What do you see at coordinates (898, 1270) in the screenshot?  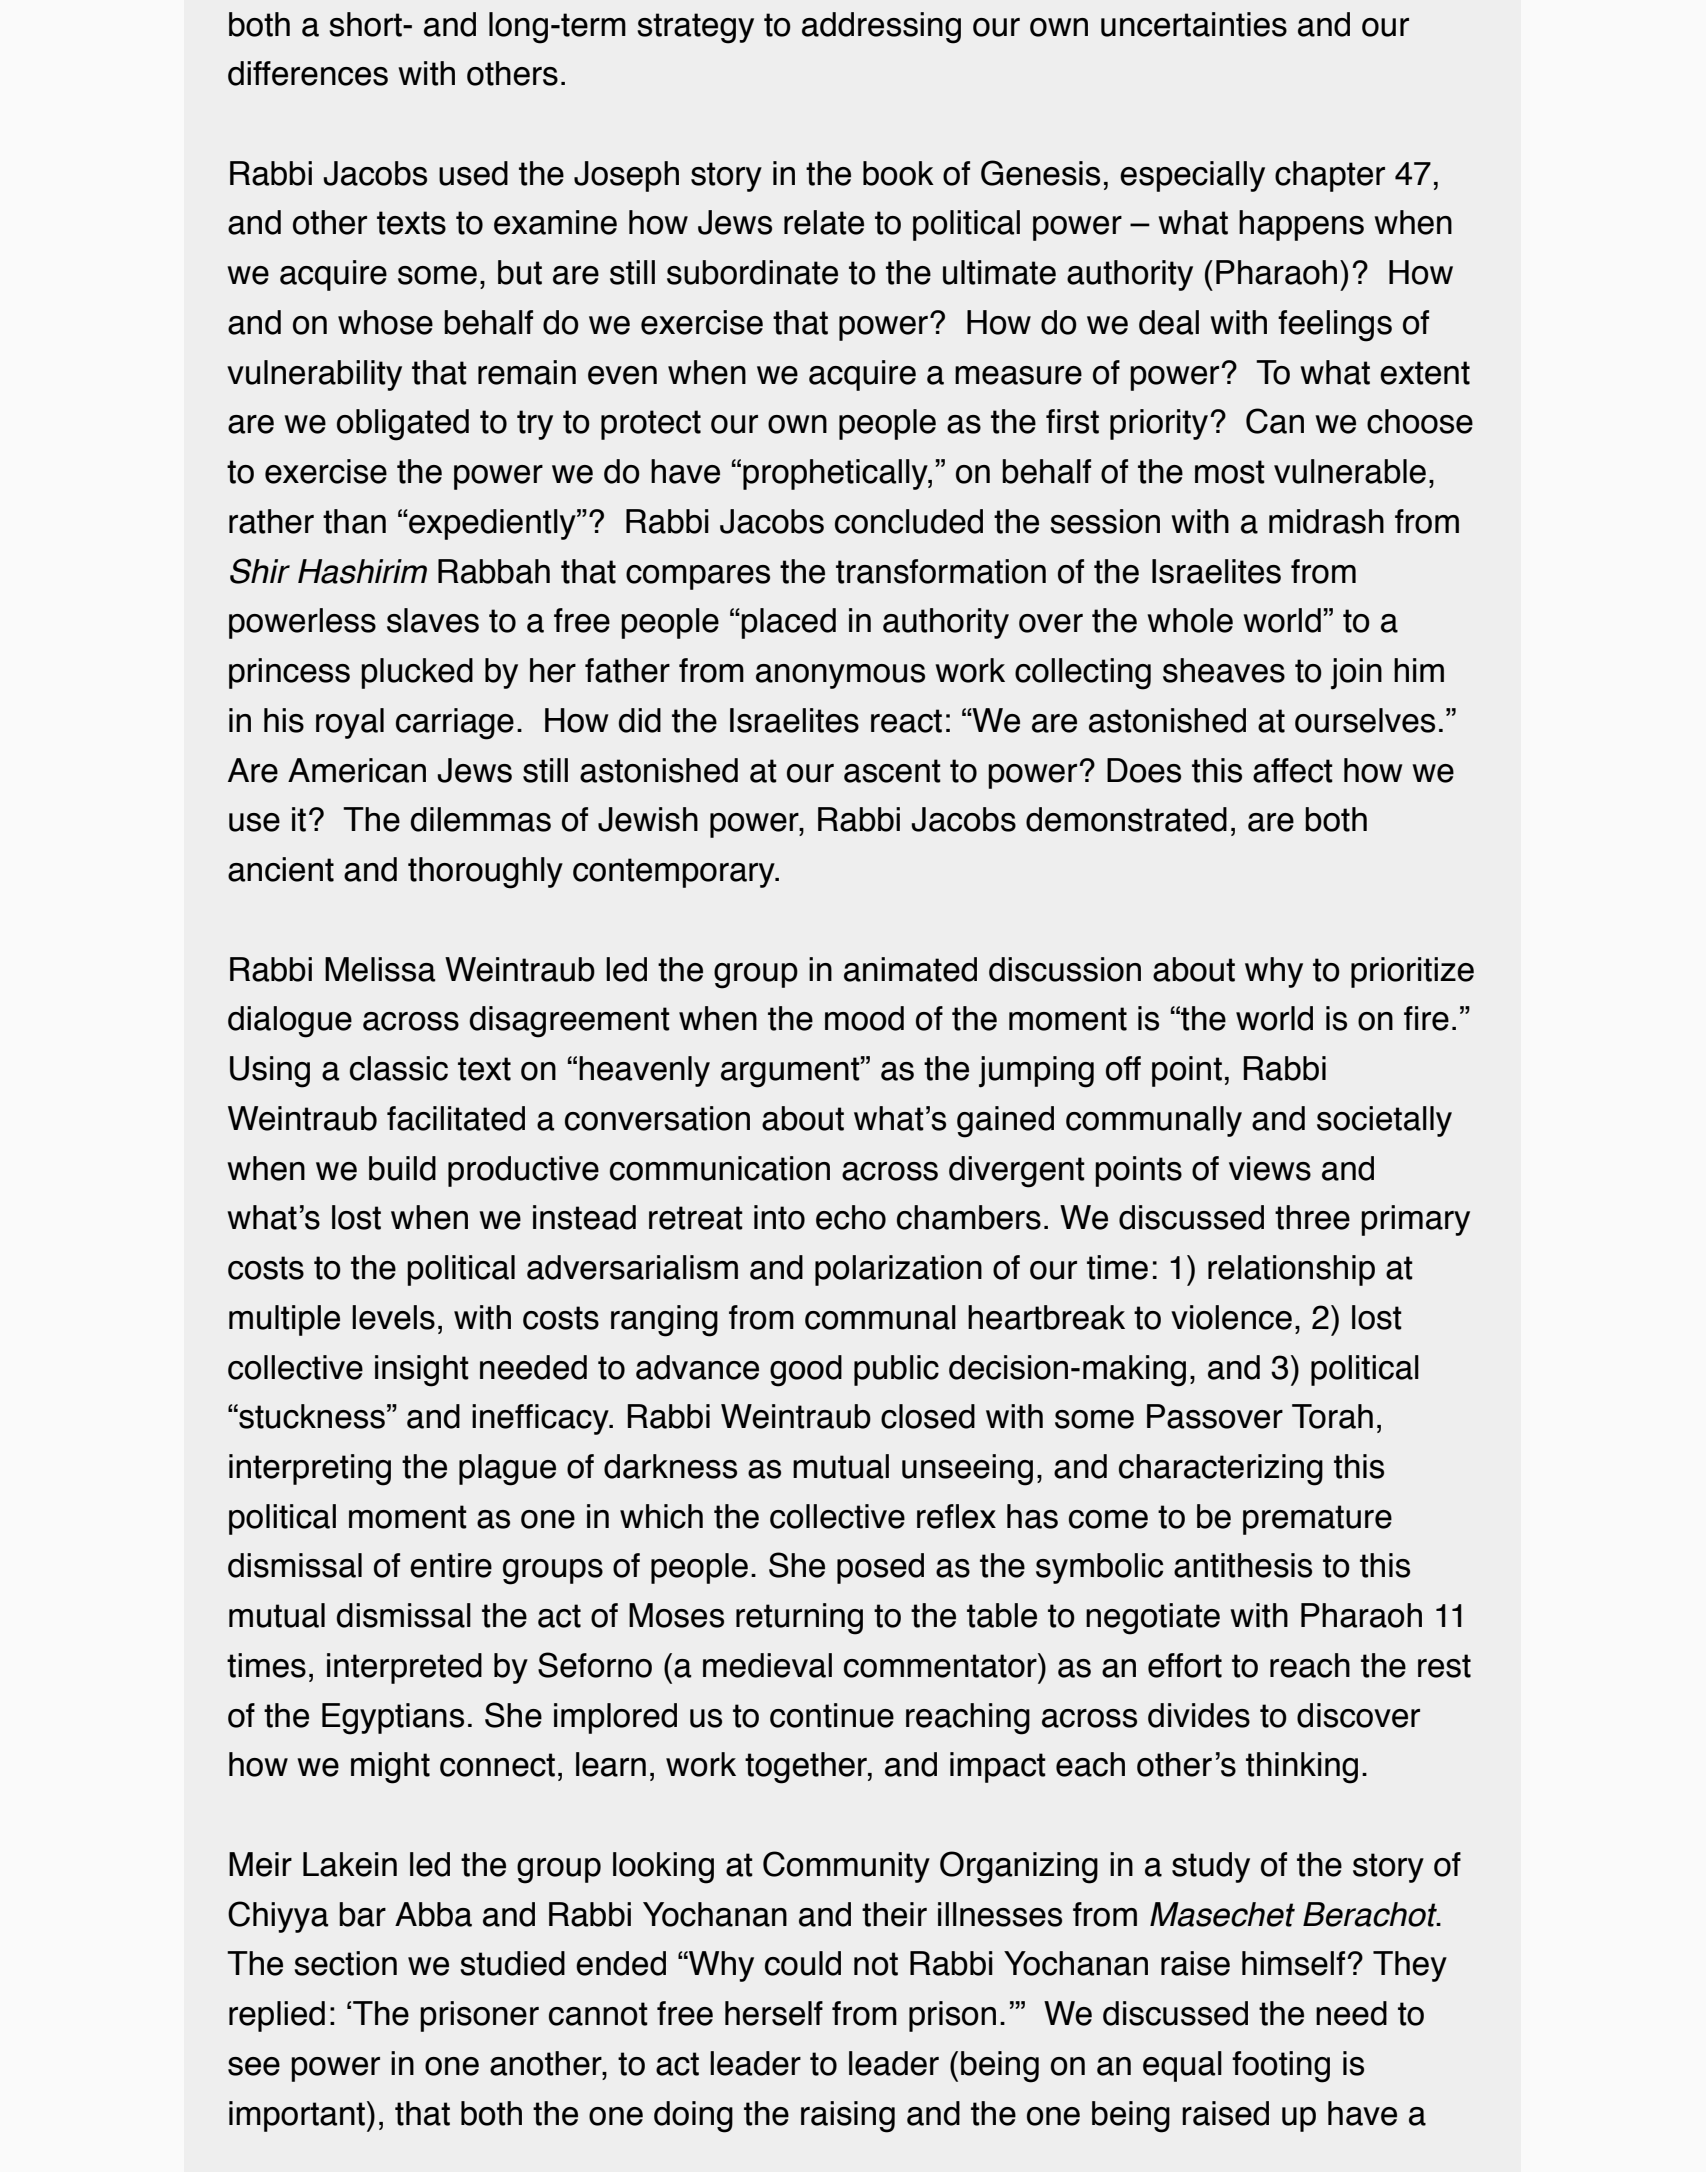 I see `polarization` at bounding box center [898, 1270].
